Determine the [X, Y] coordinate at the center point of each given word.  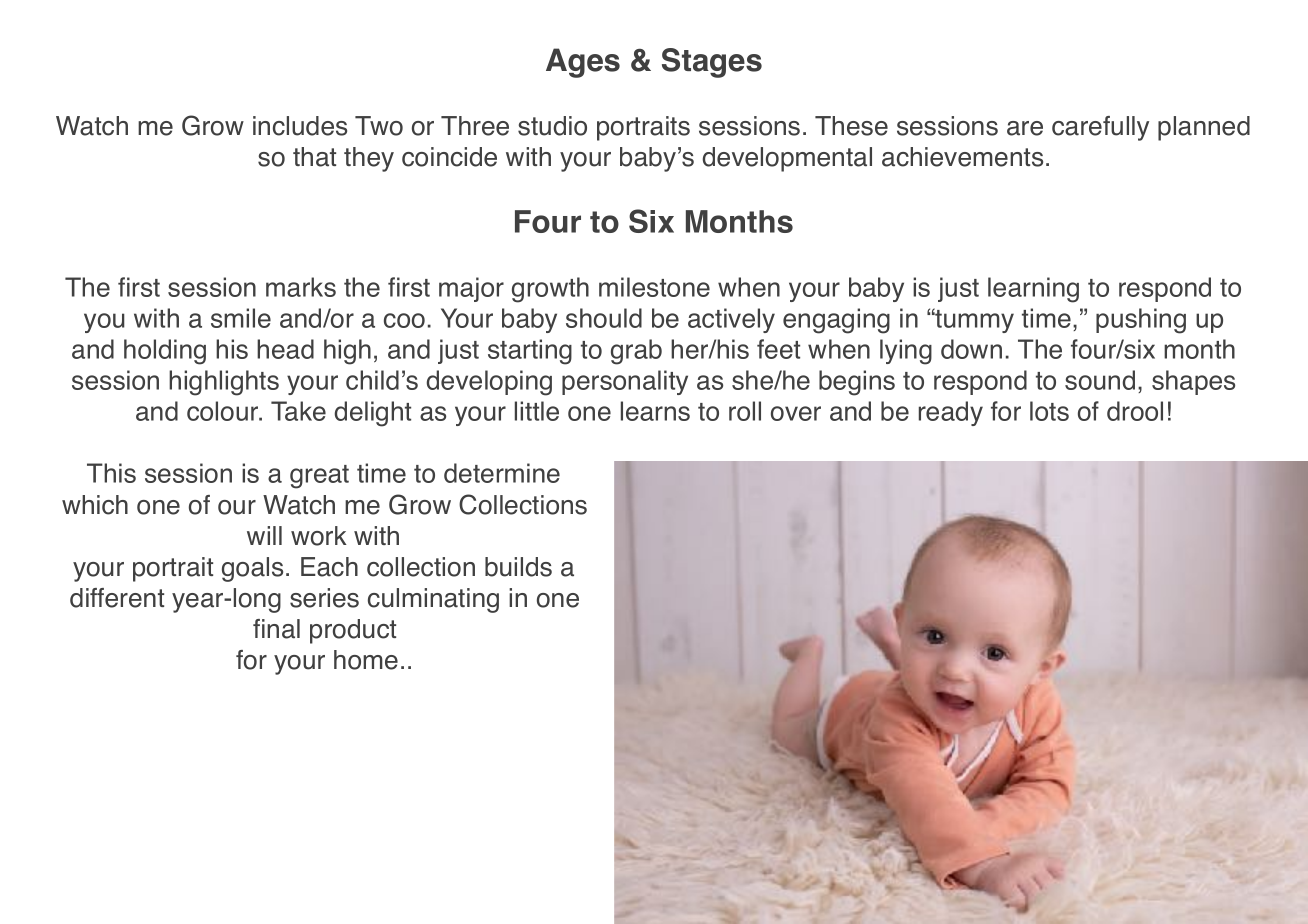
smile [241, 318]
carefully [1100, 128]
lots [1049, 411]
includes [300, 126]
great [319, 477]
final [276, 629]
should [604, 318]
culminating [433, 600]
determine [502, 473]
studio [552, 126]
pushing [1141, 321]
